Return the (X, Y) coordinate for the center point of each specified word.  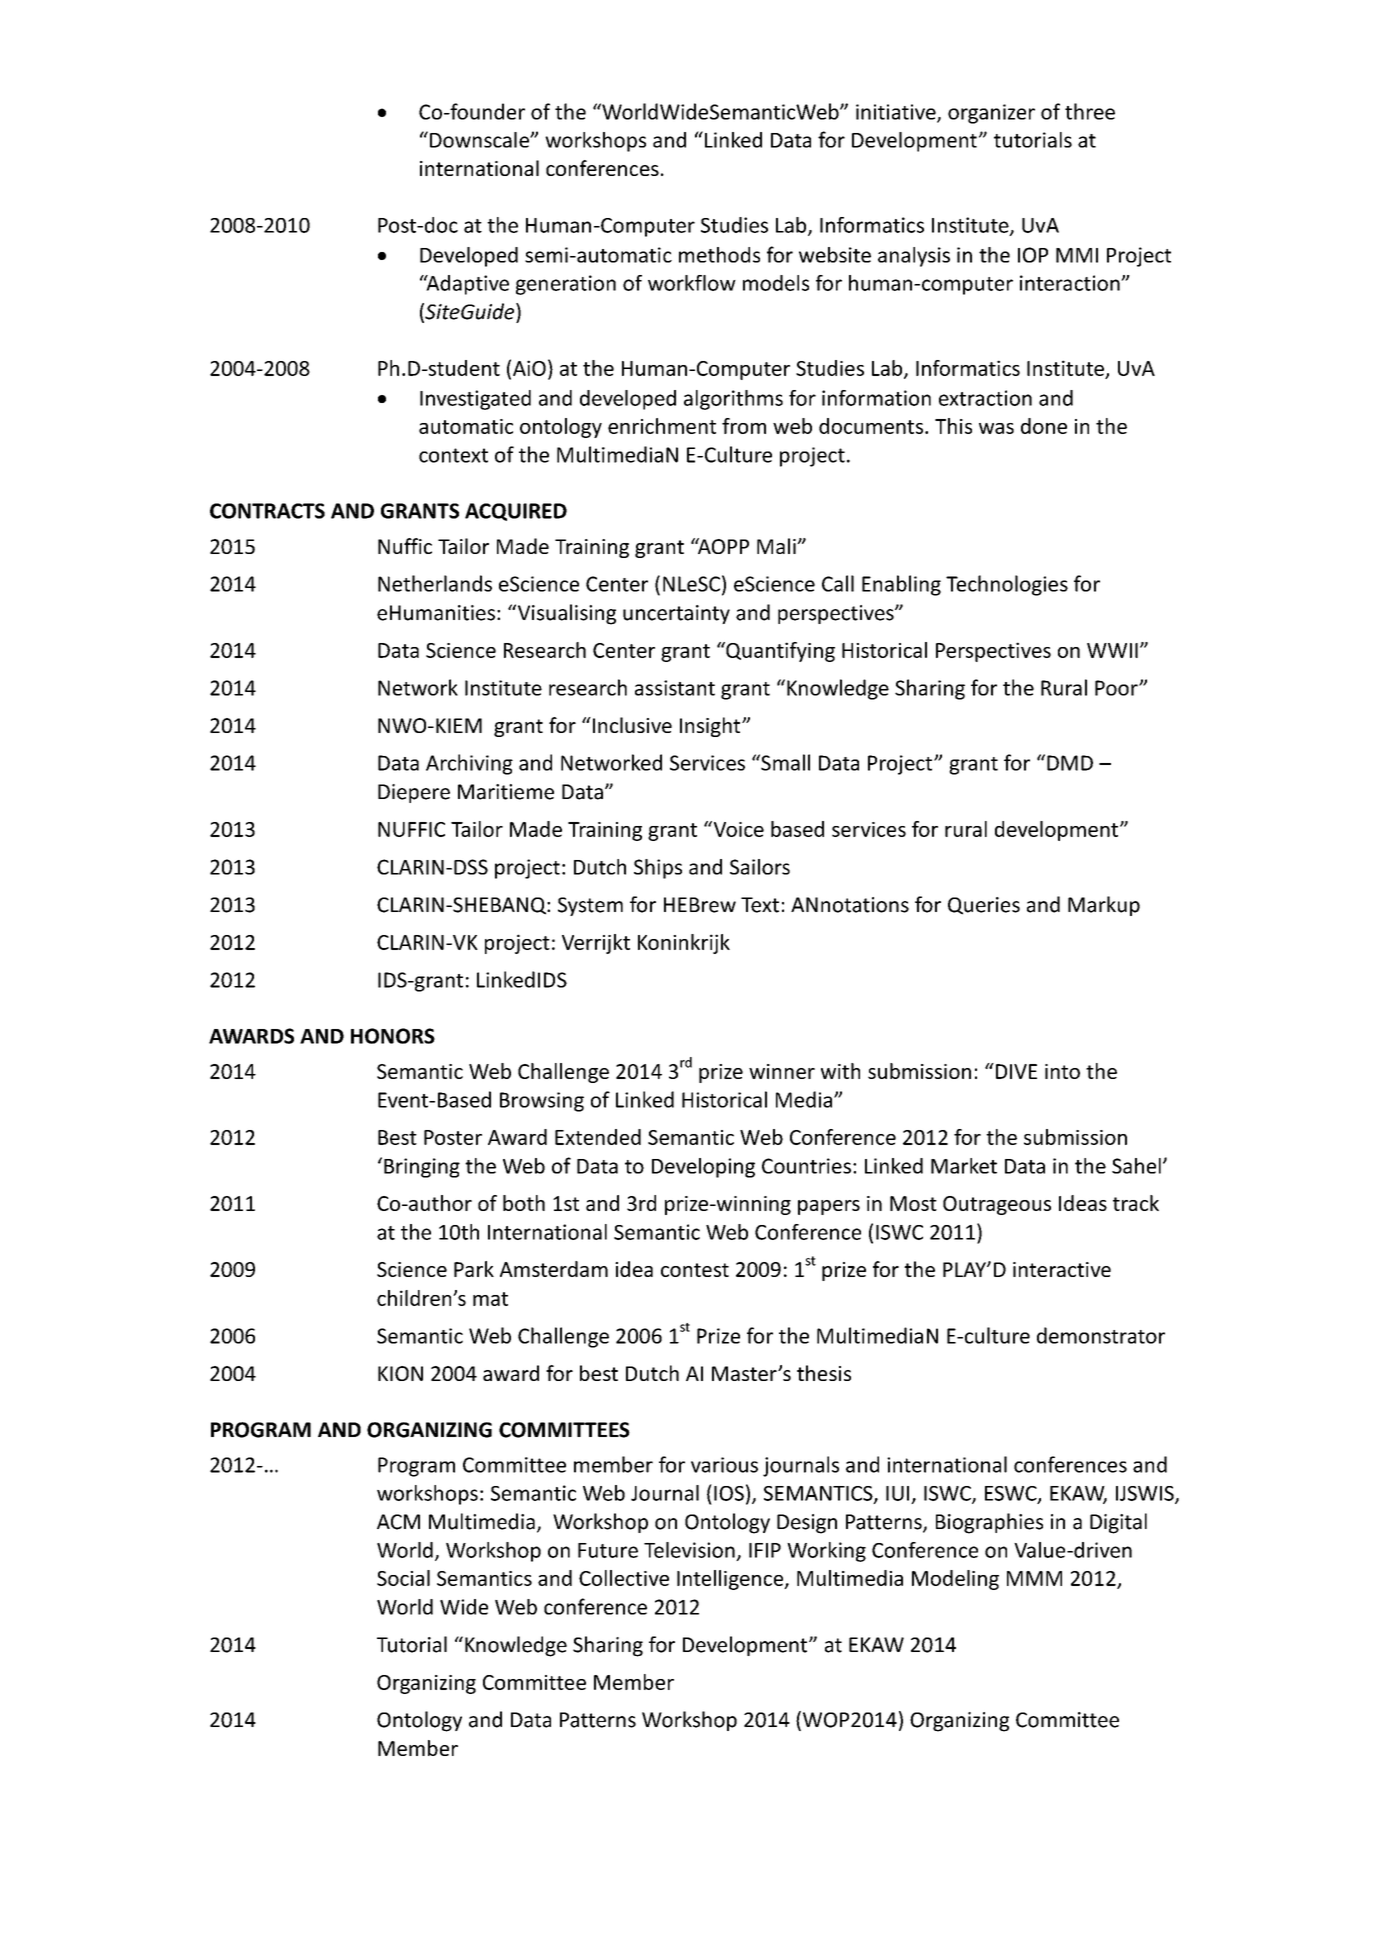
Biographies (989, 1523)
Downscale (480, 140)
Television (689, 1550)
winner (782, 1071)
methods (719, 255)
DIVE (1015, 1071)
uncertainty (676, 614)
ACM (398, 1522)
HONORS (393, 1036)
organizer (991, 114)
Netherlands (435, 583)
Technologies (1007, 585)
